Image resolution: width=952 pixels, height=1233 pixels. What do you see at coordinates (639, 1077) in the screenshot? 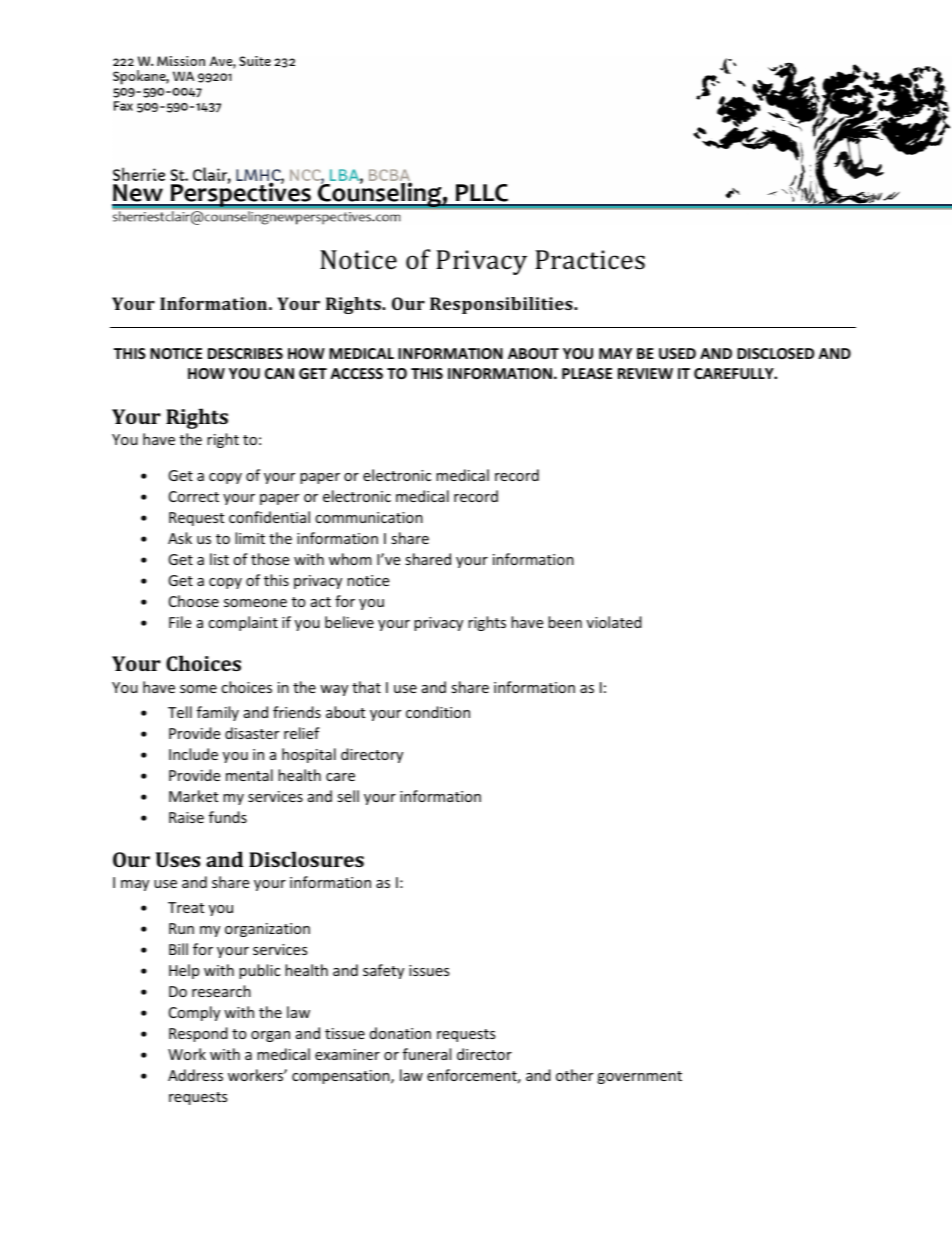
I see `government` at bounding box center [639, 1077].
